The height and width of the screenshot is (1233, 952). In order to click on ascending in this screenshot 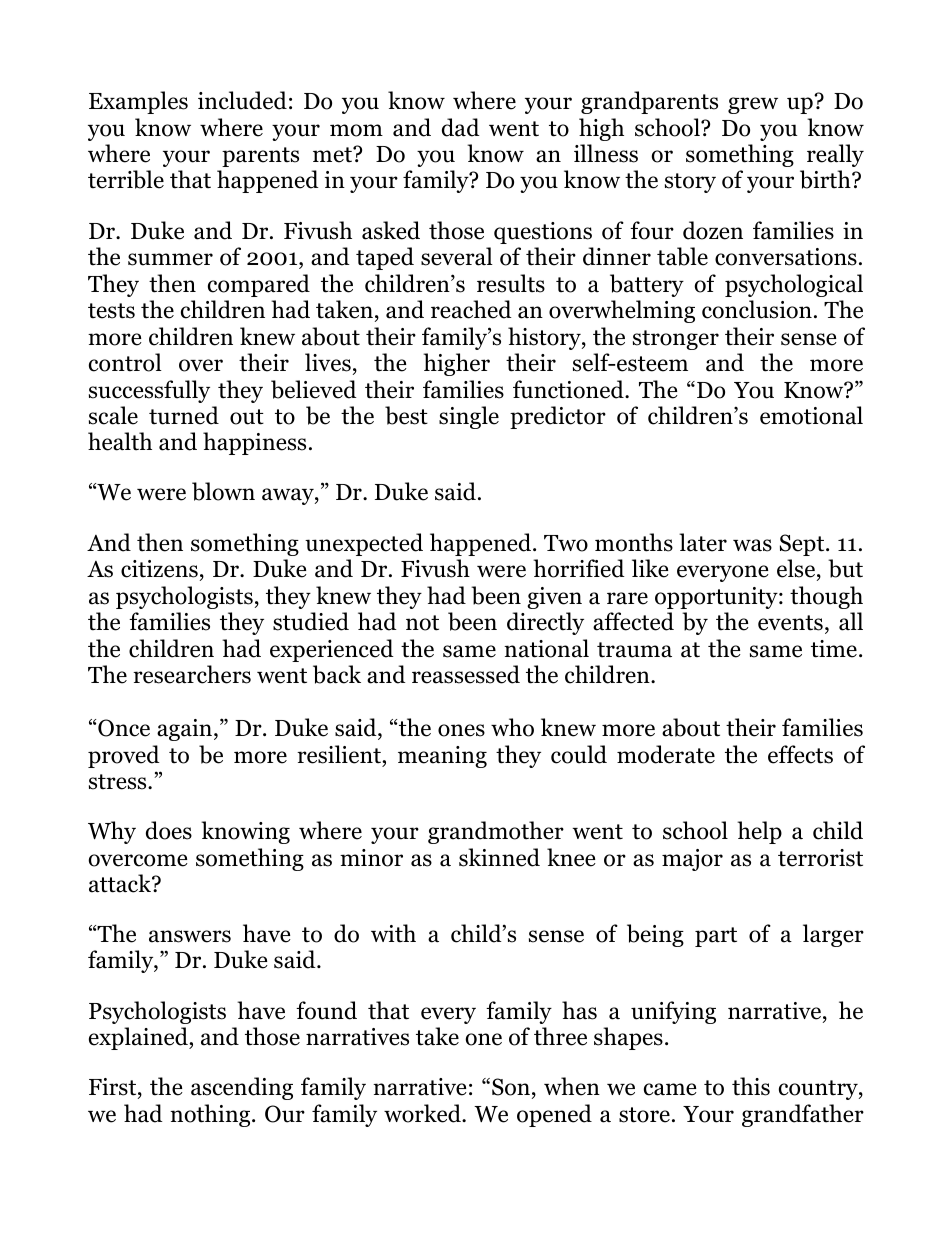, I will do `click(242, 1088)`.
